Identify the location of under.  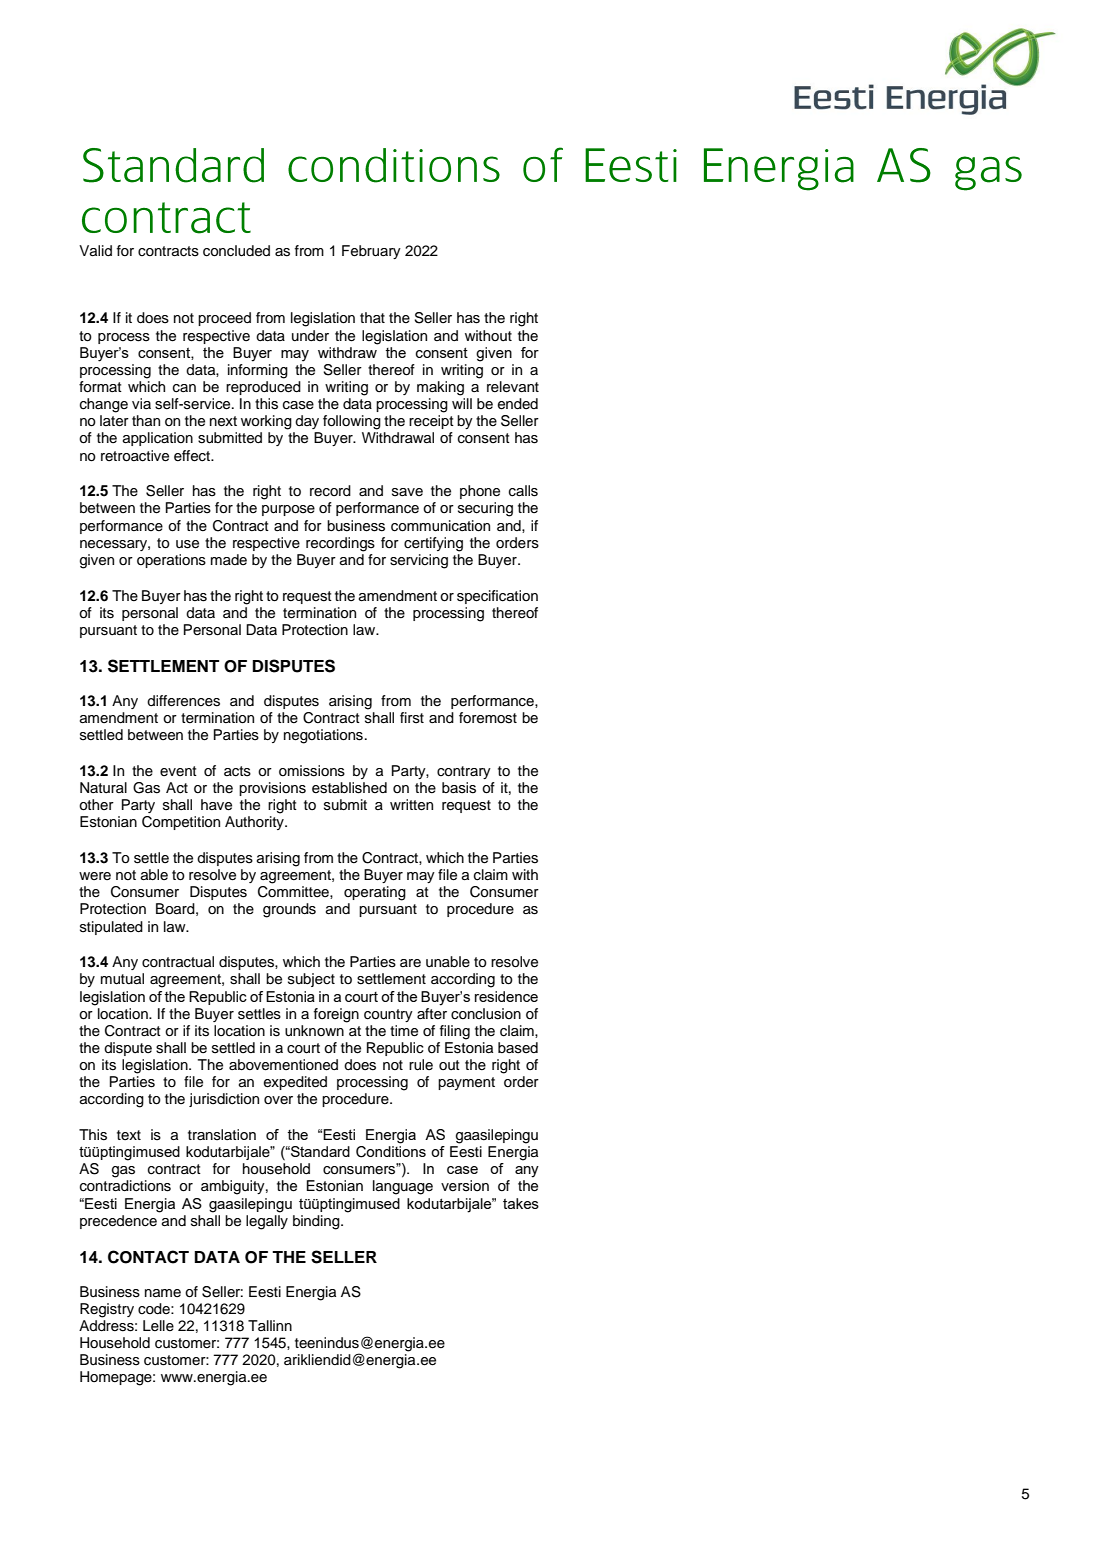
(310, 336).
